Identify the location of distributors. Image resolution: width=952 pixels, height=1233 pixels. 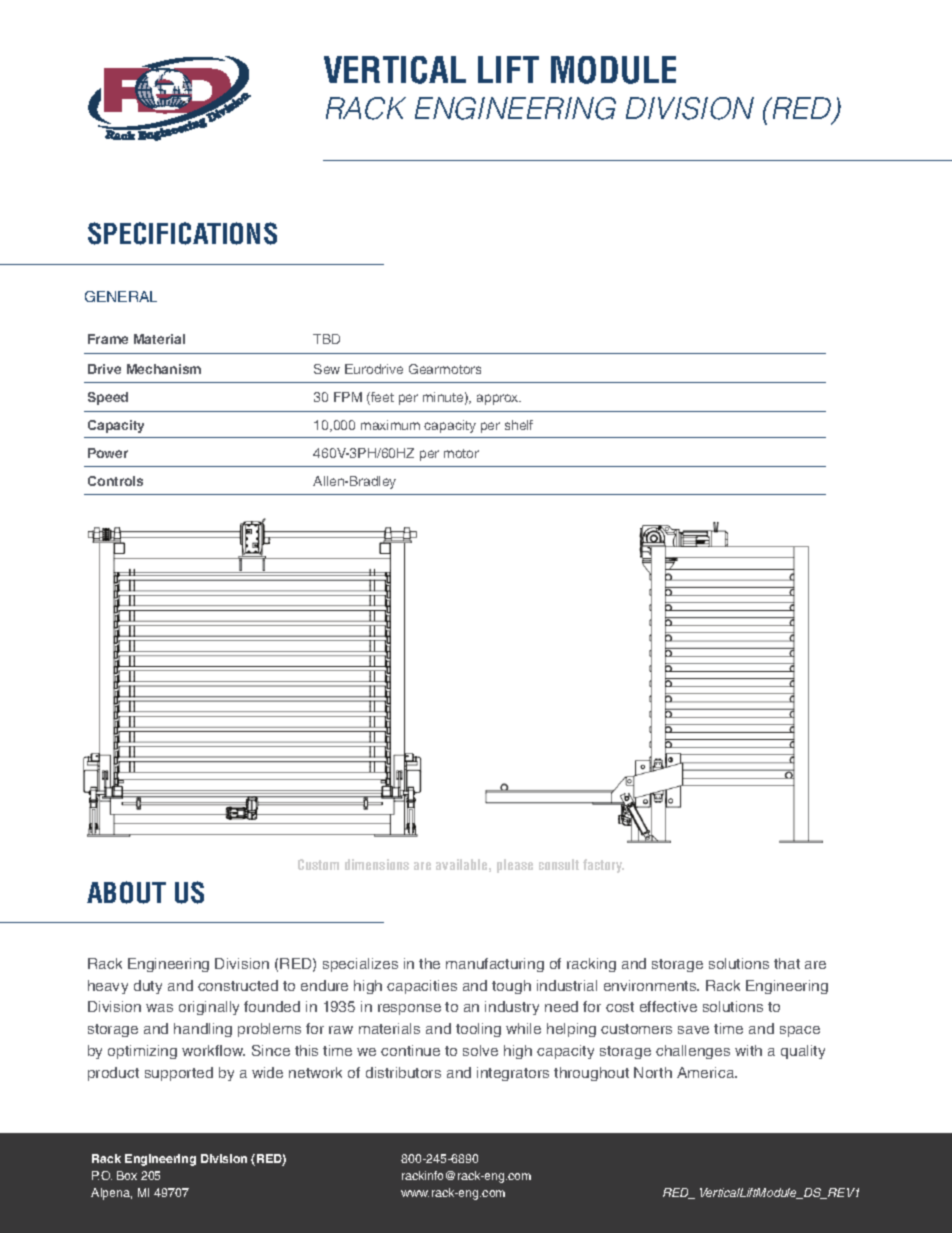
(403, 1072).
